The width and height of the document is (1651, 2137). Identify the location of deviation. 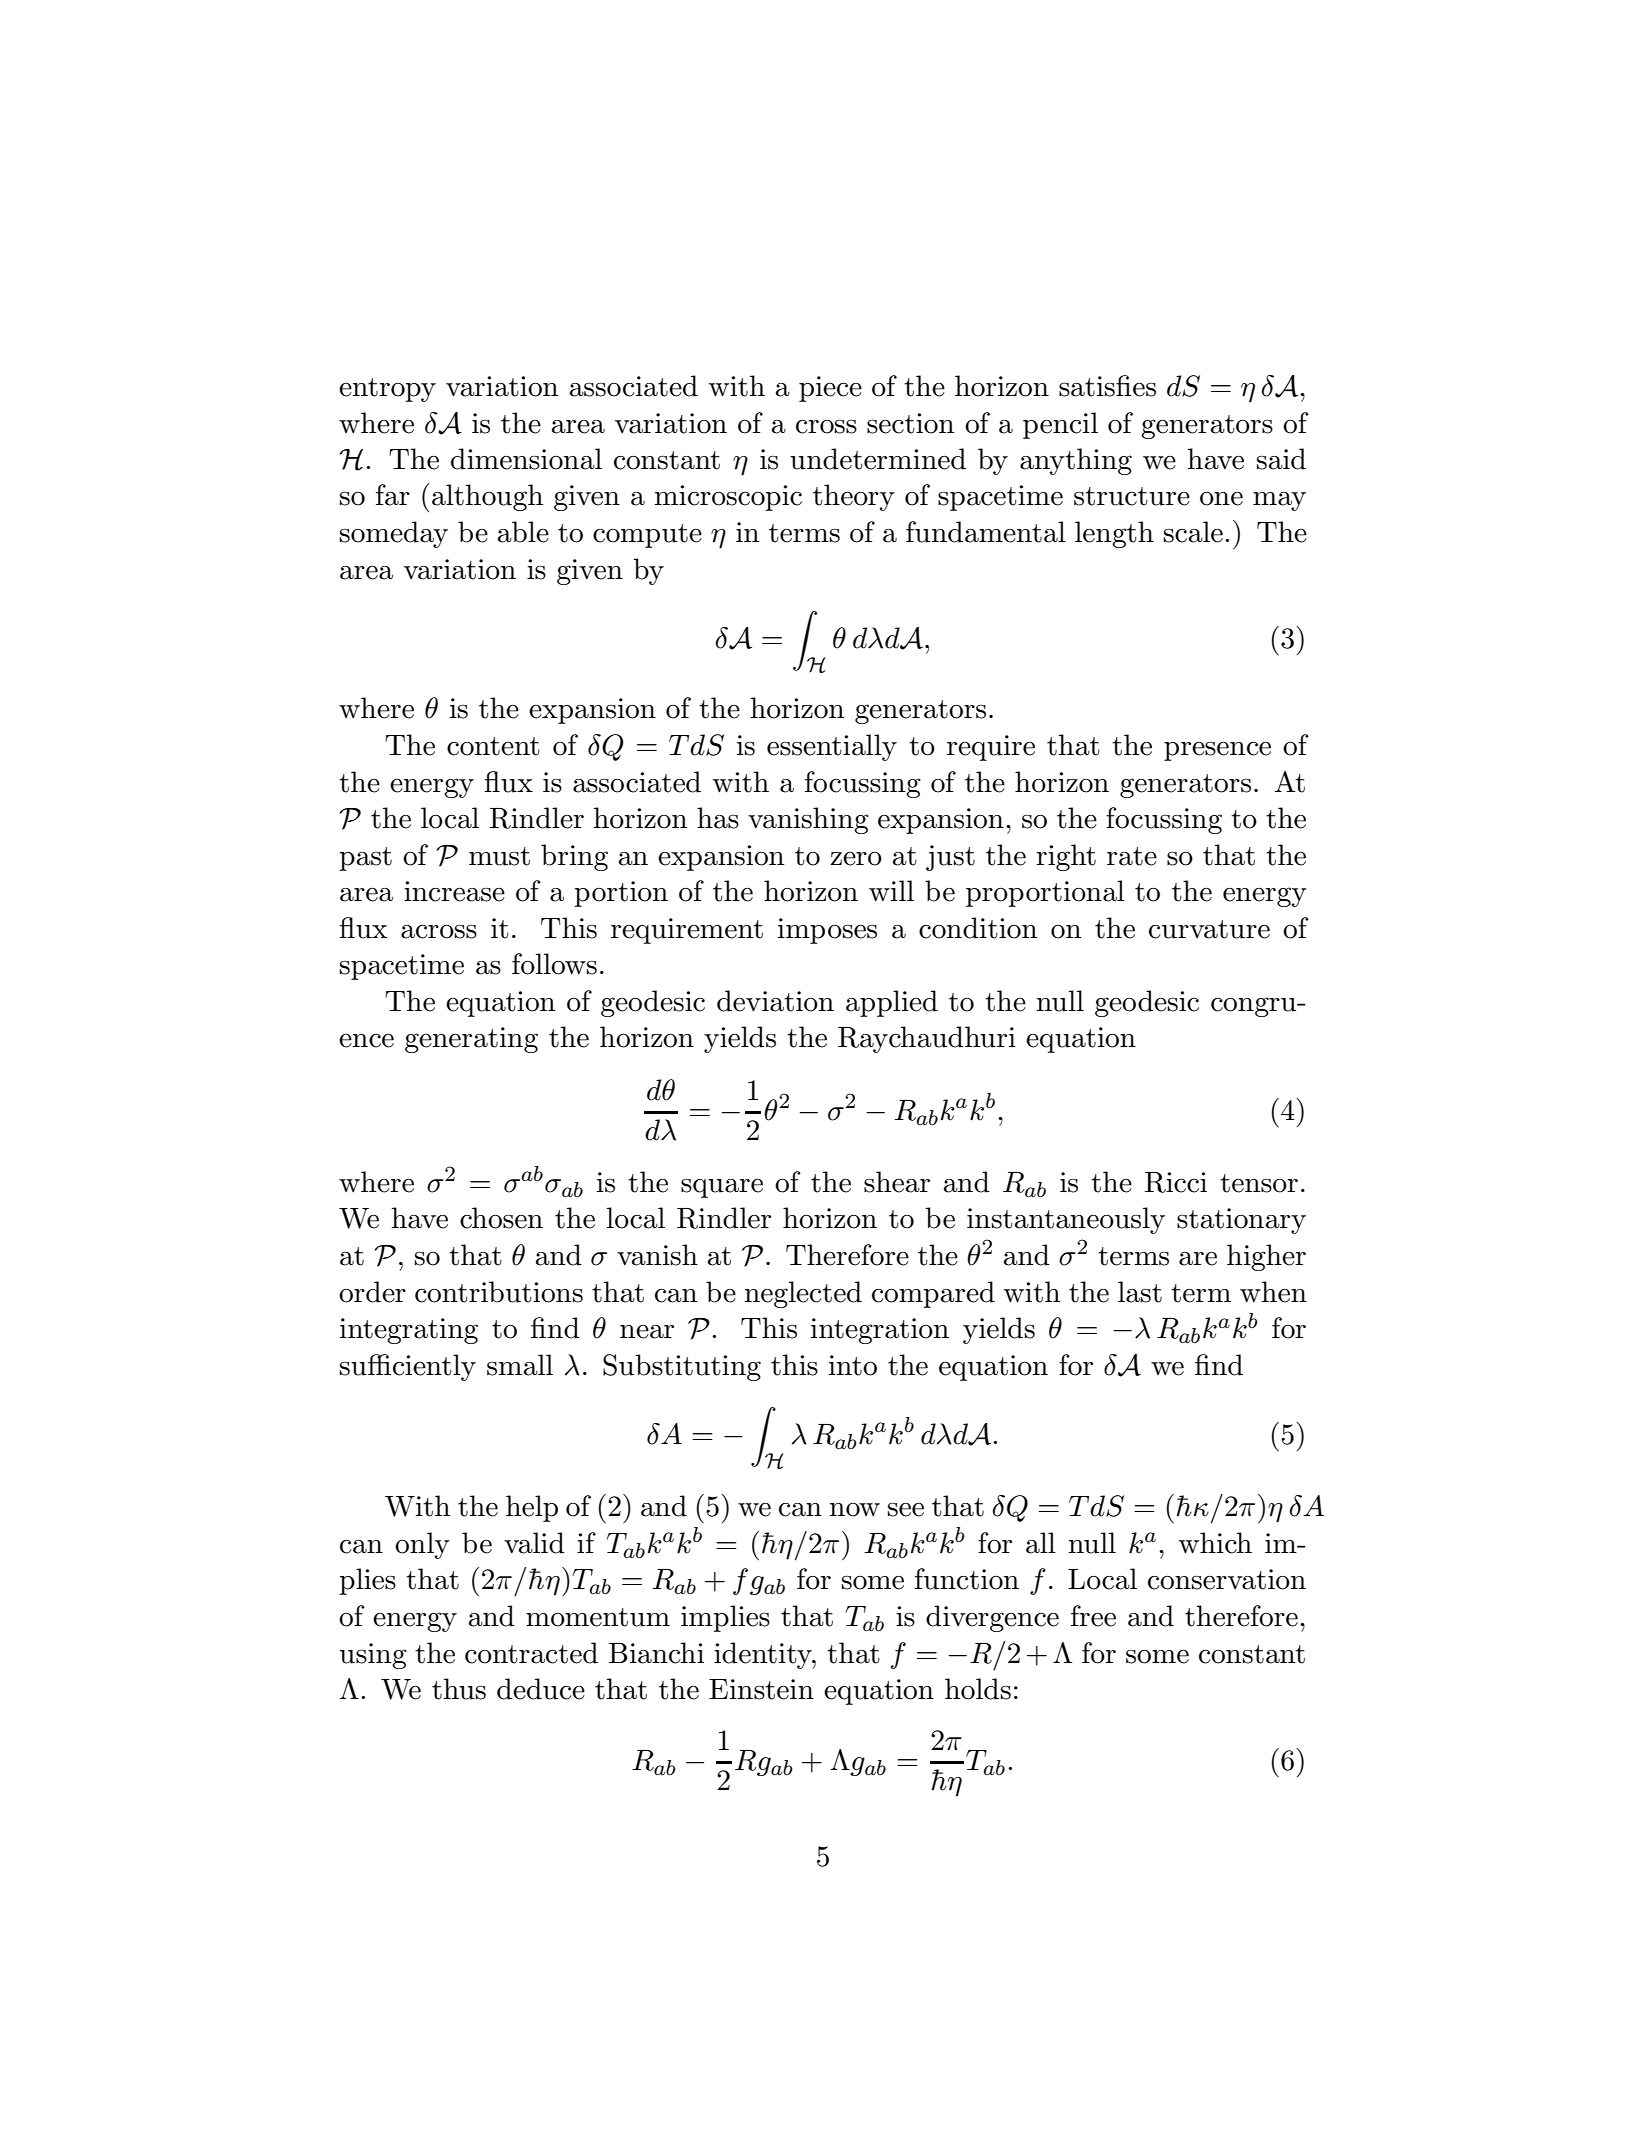
(775, 1001).
